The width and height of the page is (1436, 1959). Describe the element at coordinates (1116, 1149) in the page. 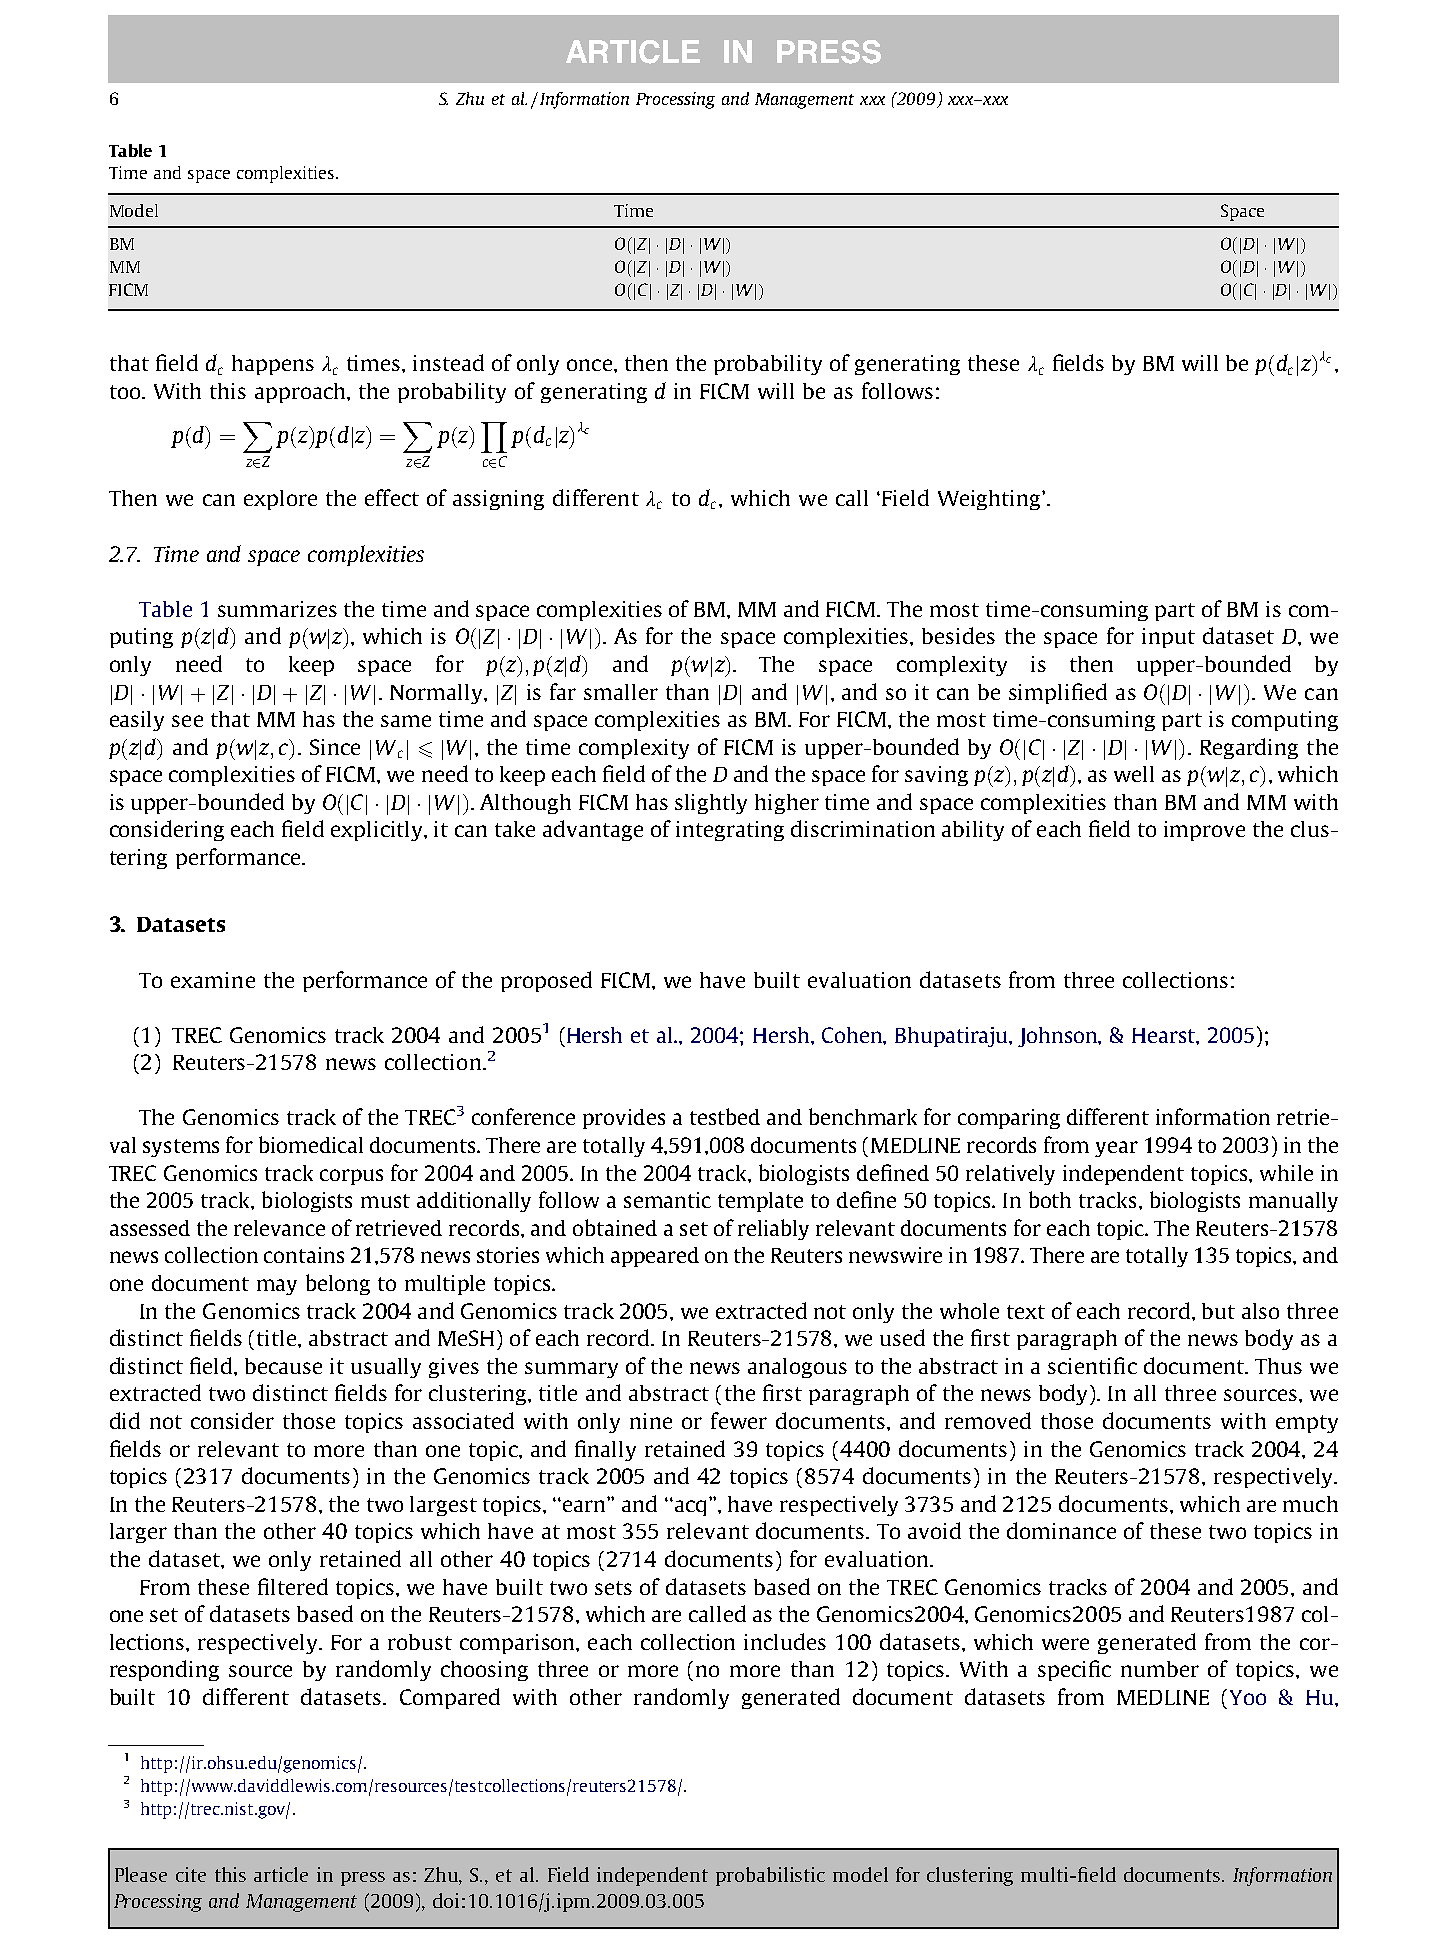

I see `year` at that location.
